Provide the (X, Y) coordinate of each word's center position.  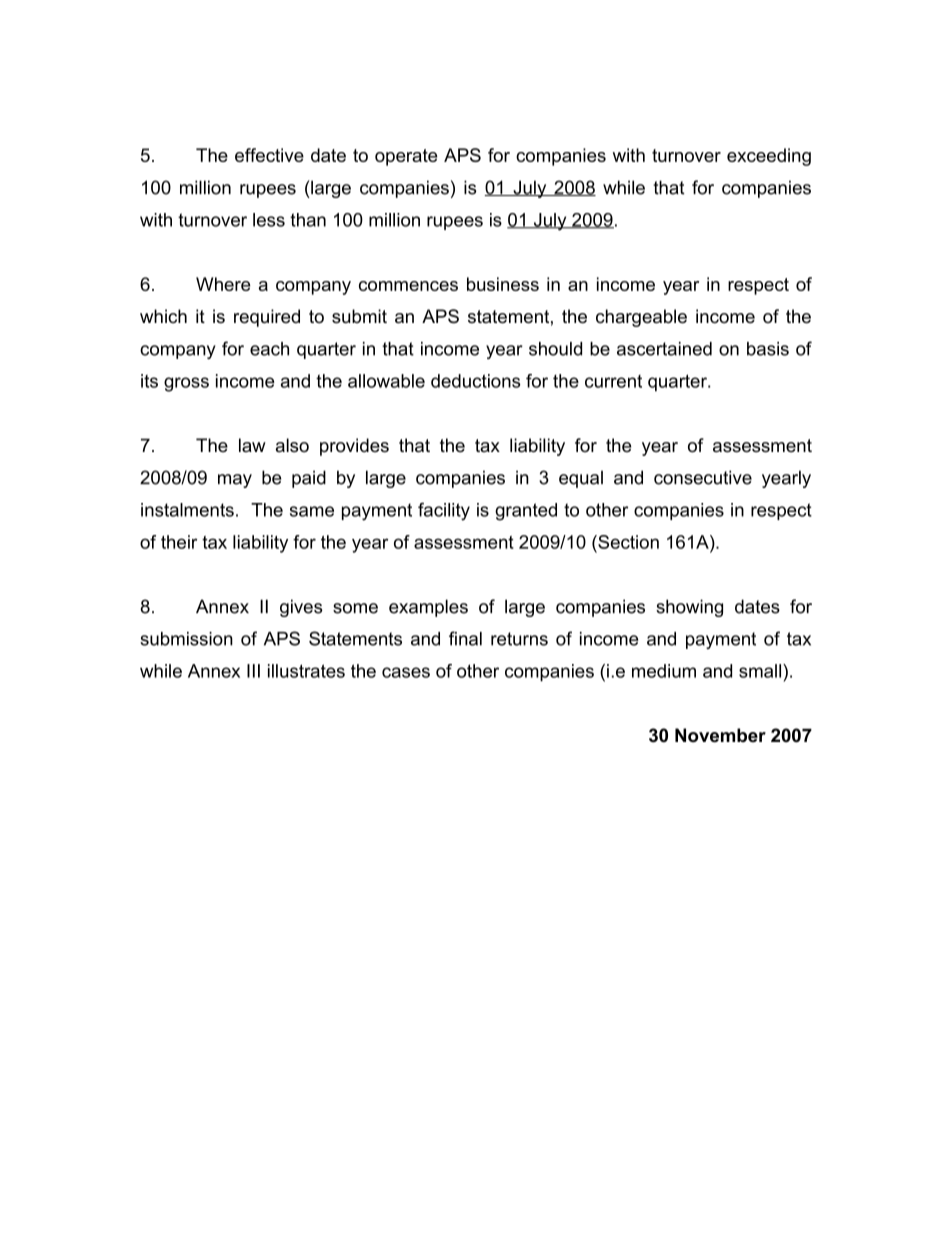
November (720, 735)
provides (354, 447)
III (253, 671)
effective (269, 155)
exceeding (769, 157)
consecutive (703, 477)
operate (406, 157)
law (252, 445)
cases (406, 672)
